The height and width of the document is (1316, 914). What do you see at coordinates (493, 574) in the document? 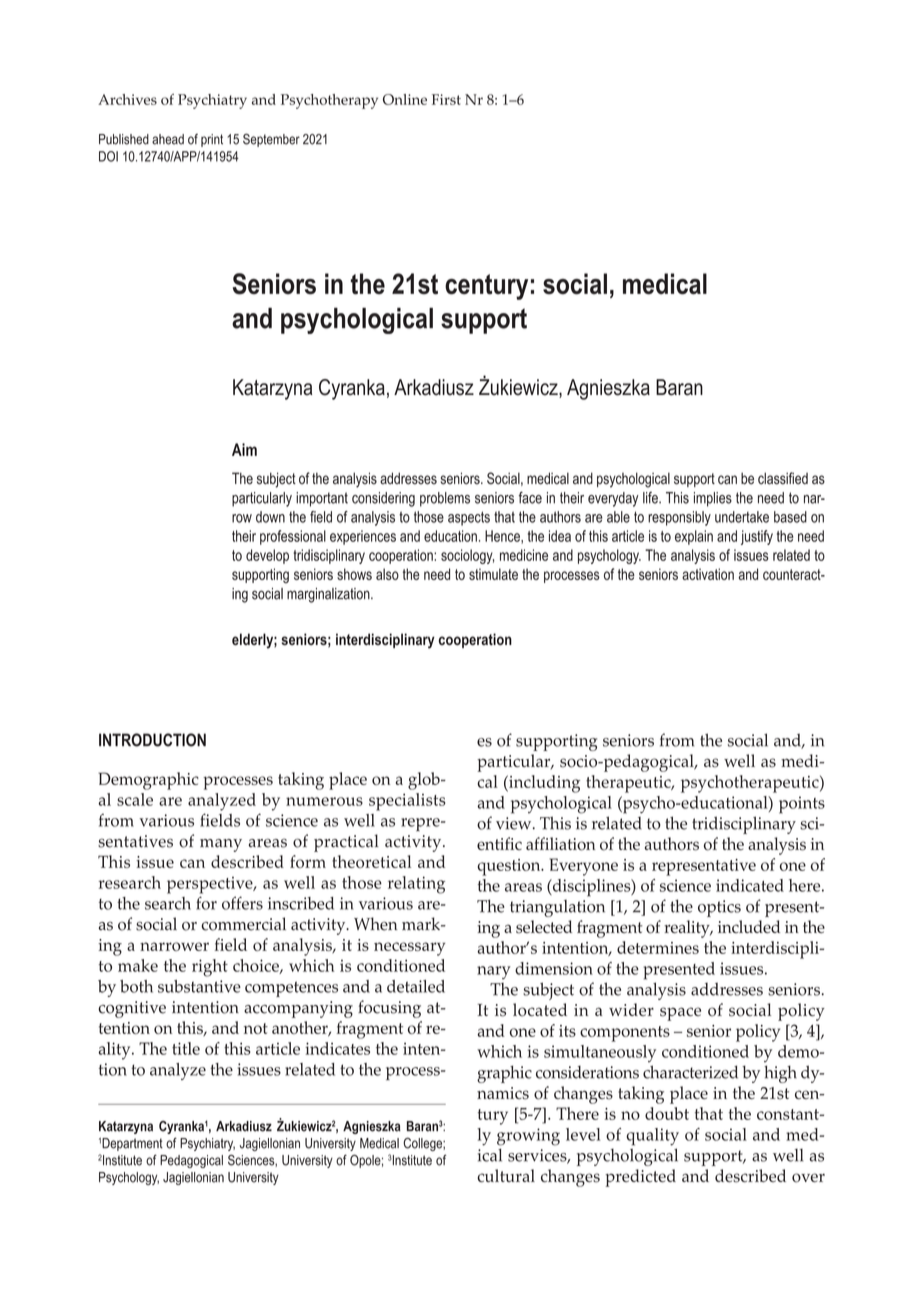
I see `stimulate` at bounding box center [493, 574].
